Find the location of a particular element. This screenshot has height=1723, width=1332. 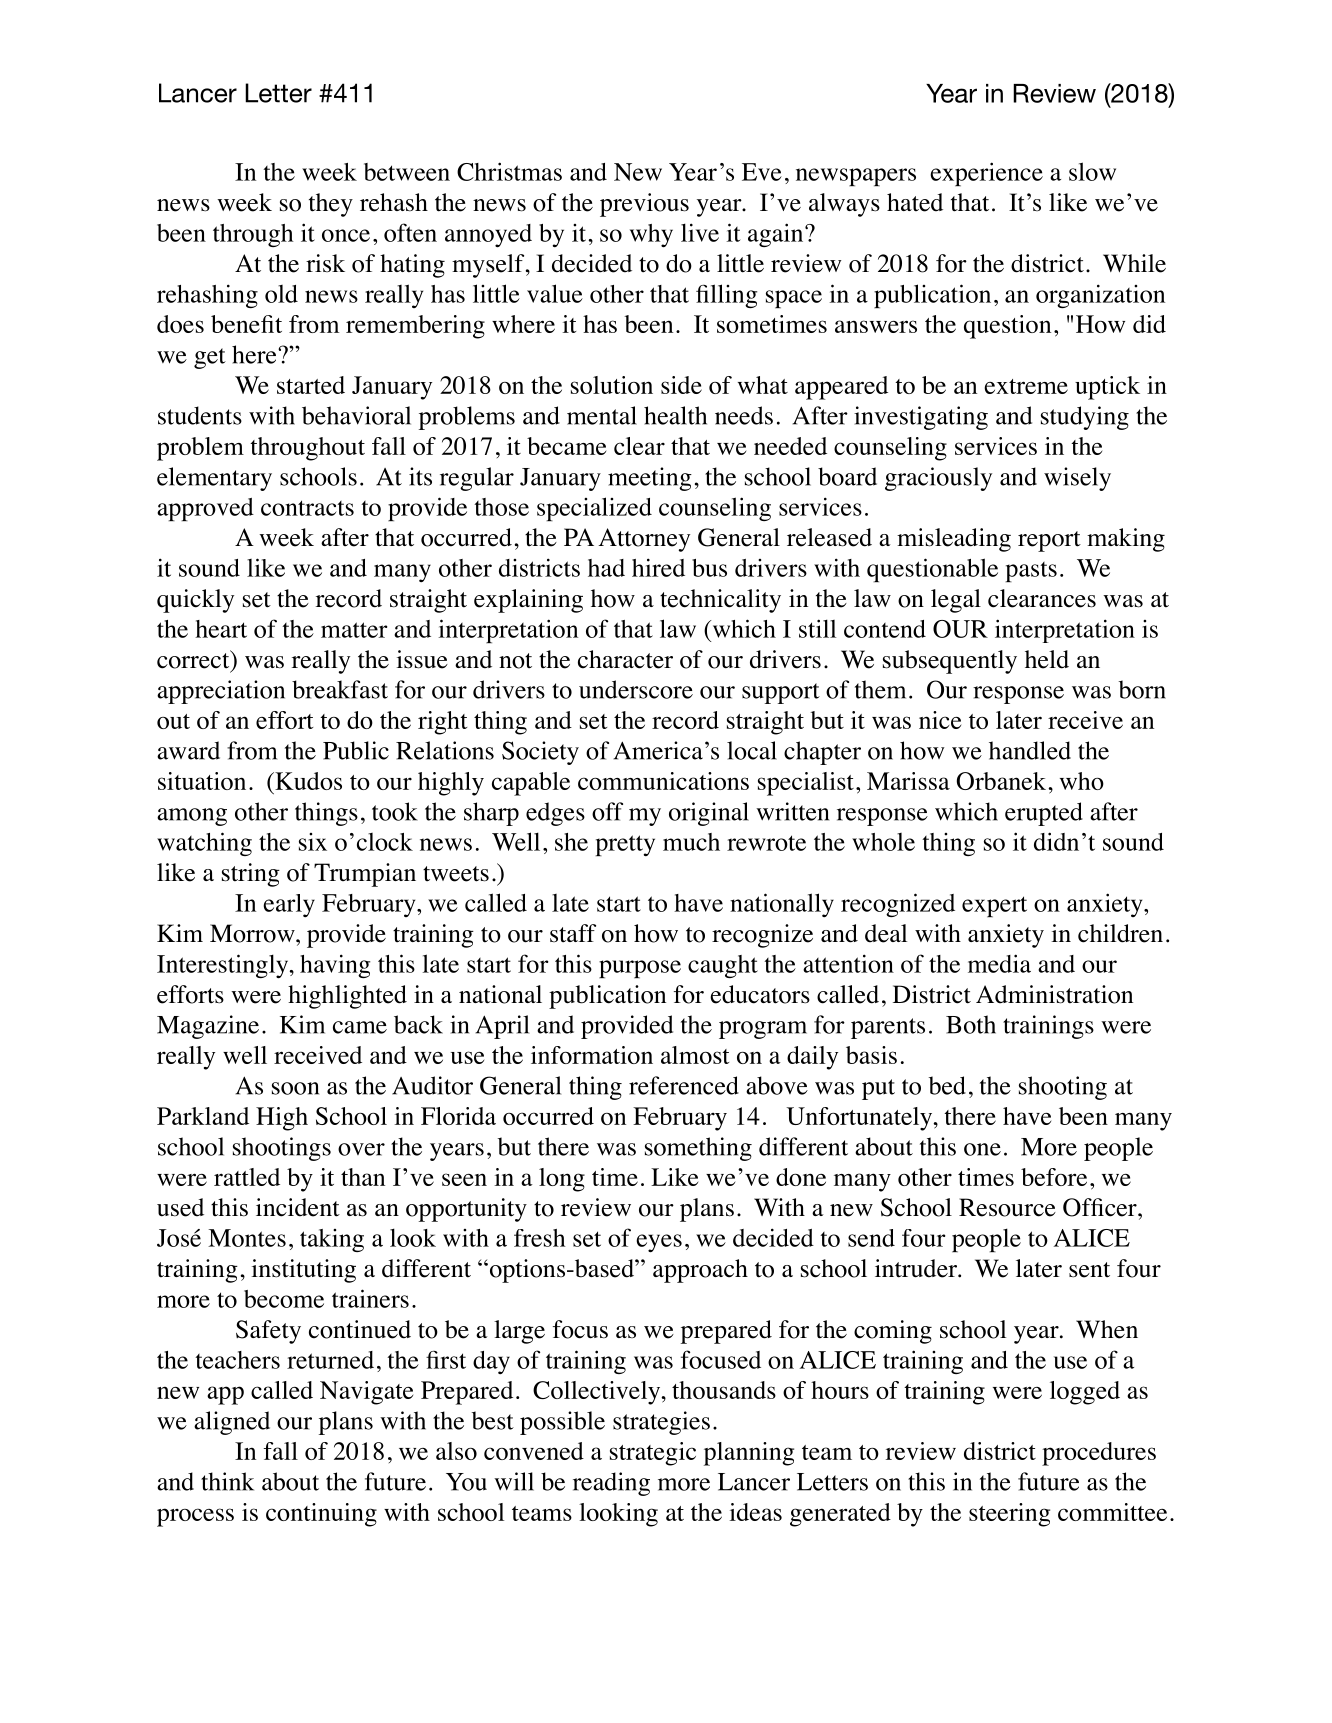

matter is located at coordinates (354, 630).
